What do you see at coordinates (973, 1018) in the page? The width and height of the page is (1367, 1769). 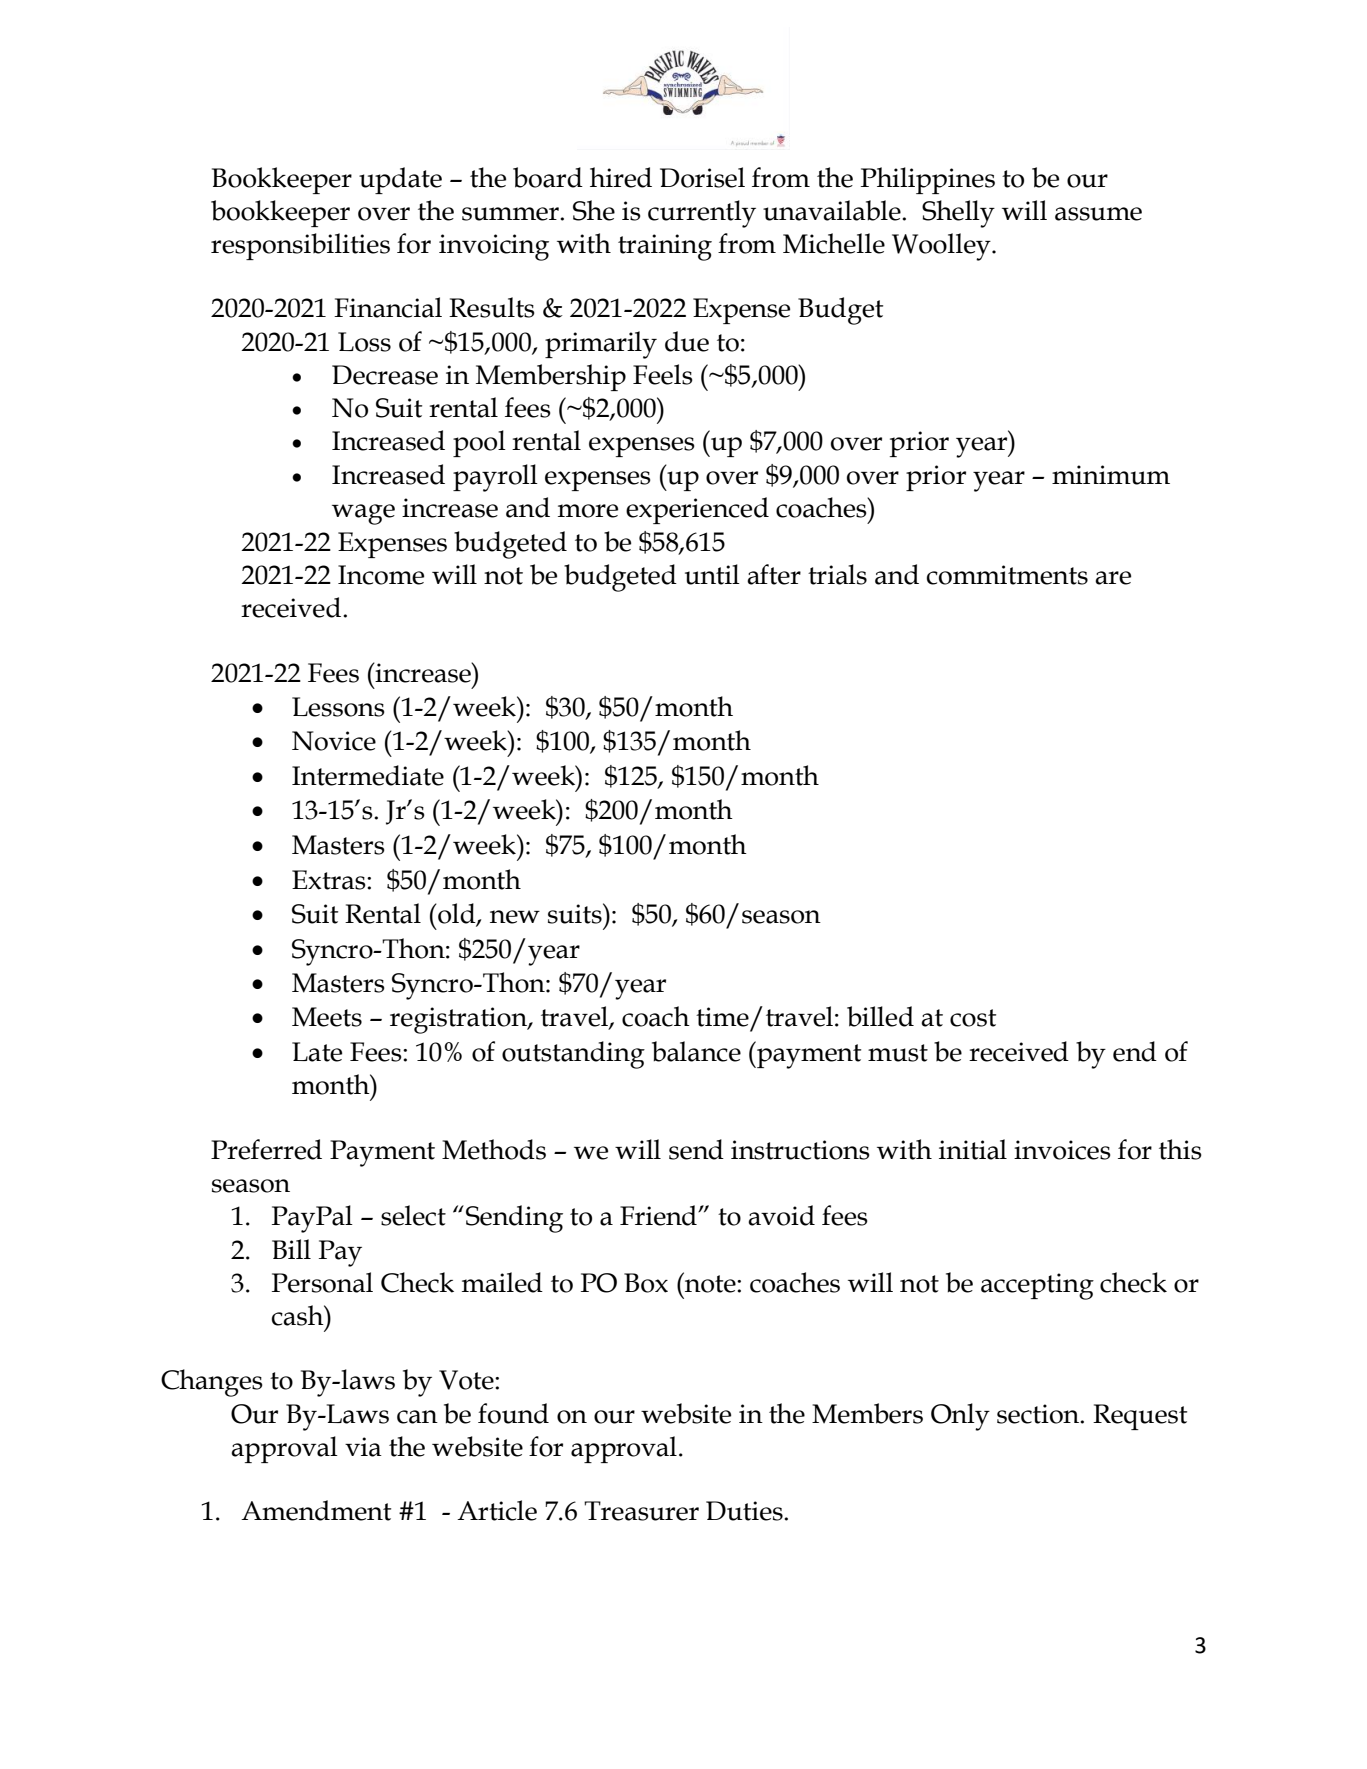 I see `cost` at bounding box center [973, 1018].
